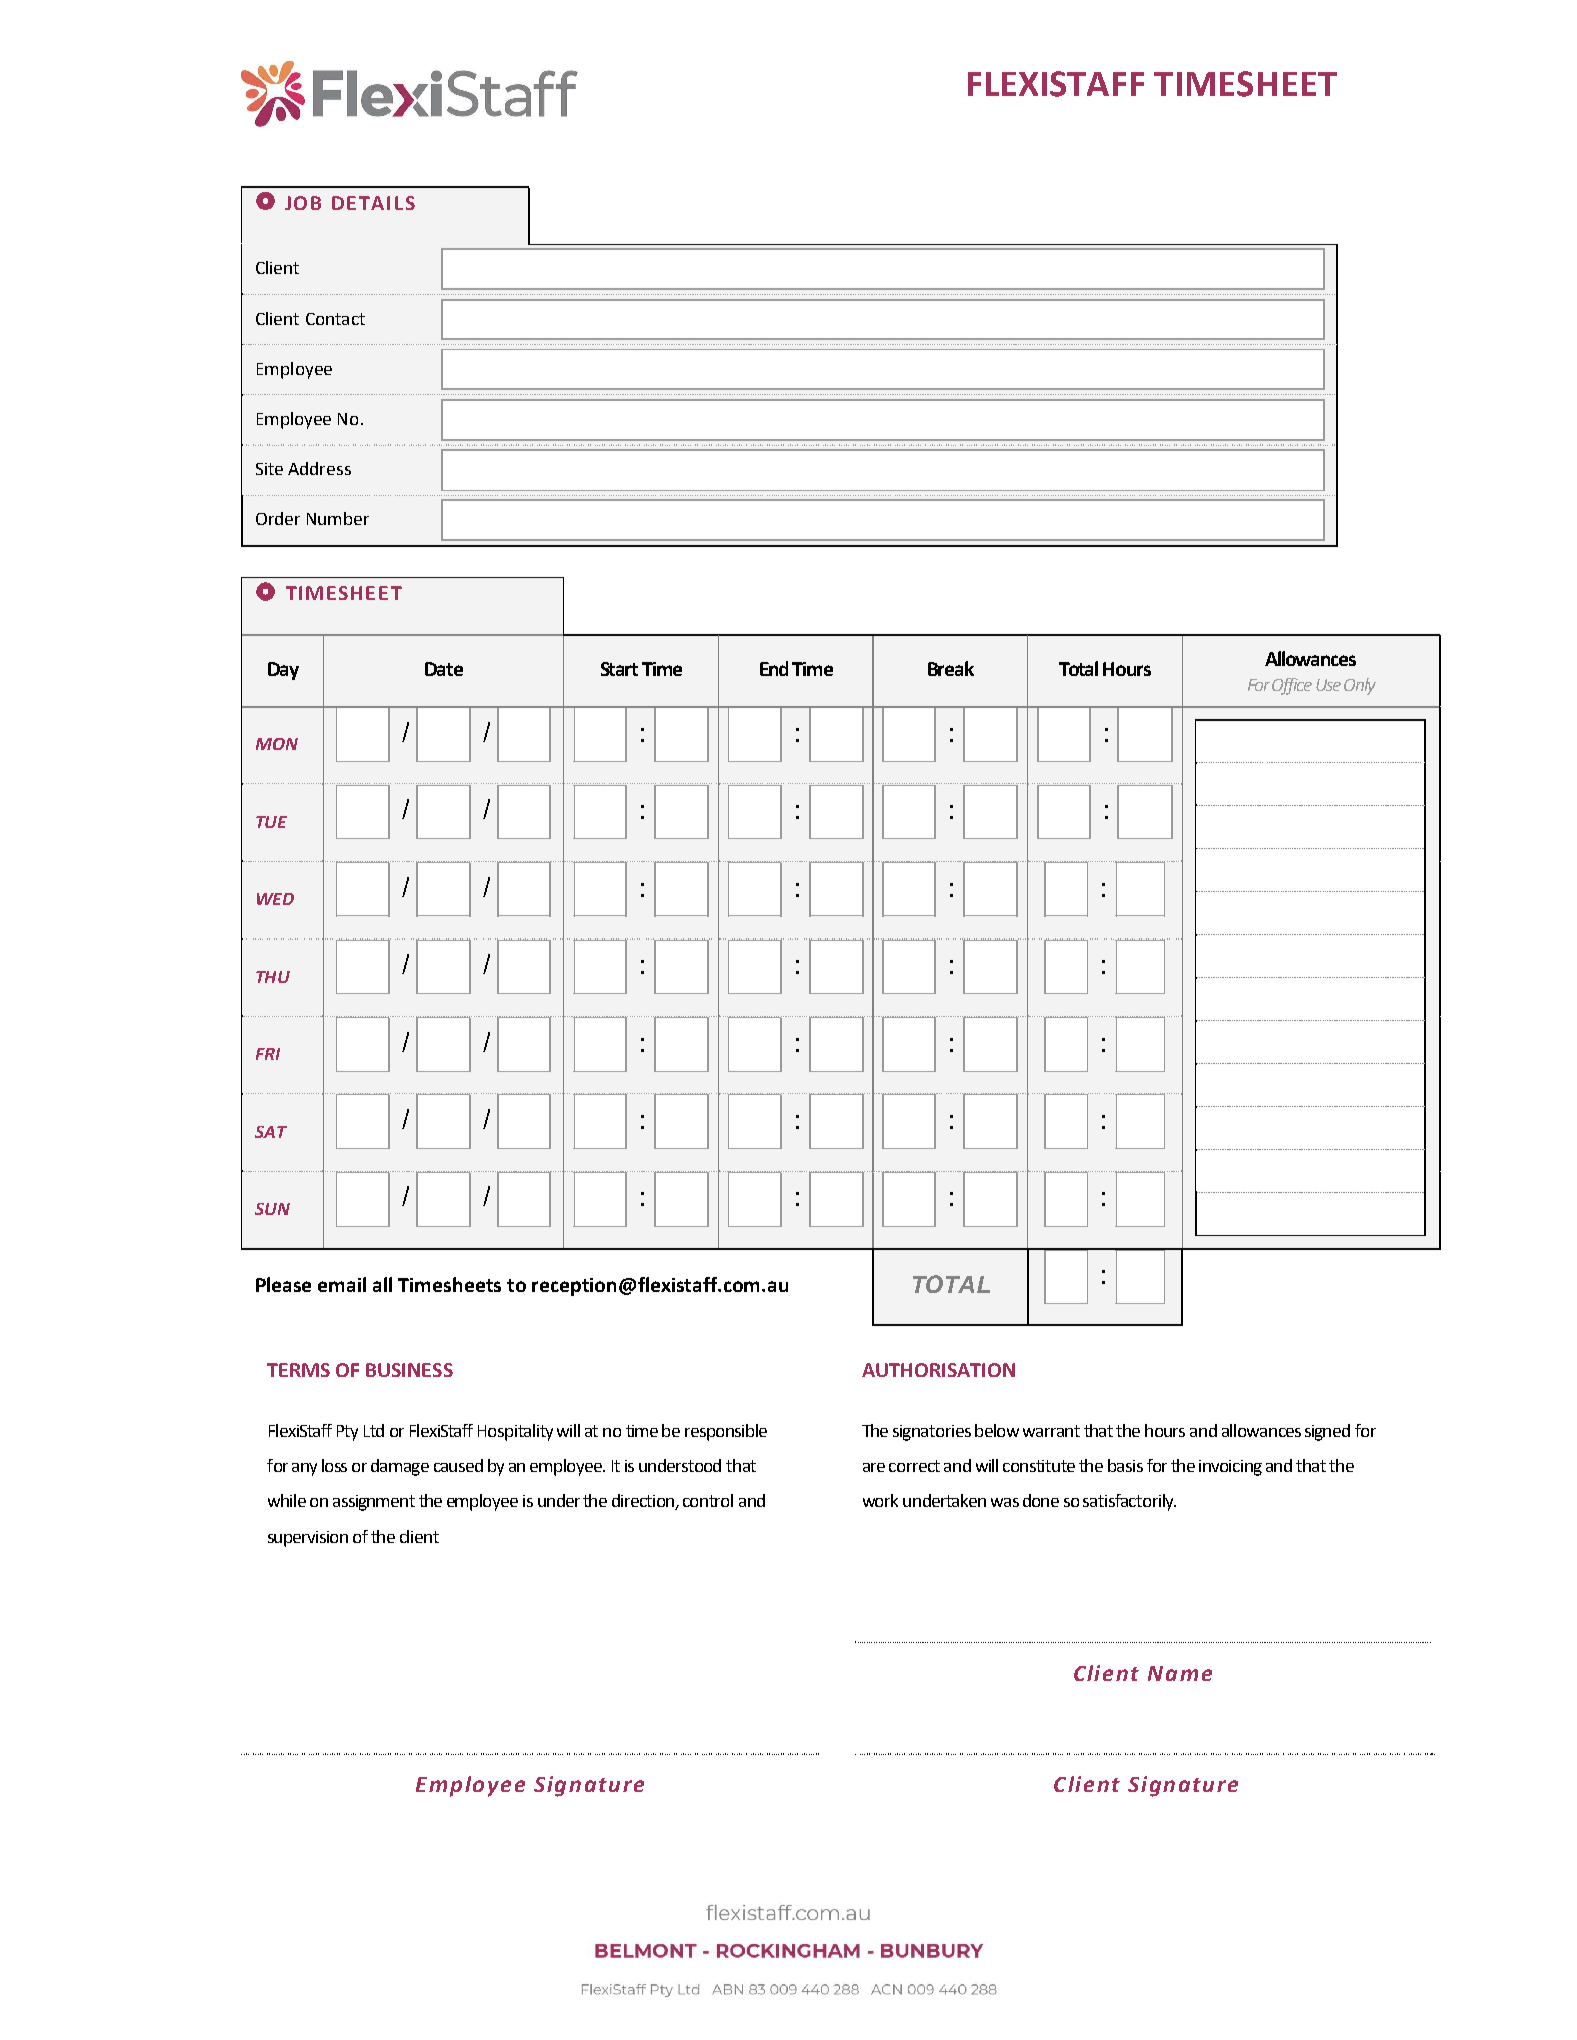 Image resolution: width=1577 pixels, height=2040 pixels. Describe the element at coordinates (308, 1539) in the page. I see `supervision` at that location.
